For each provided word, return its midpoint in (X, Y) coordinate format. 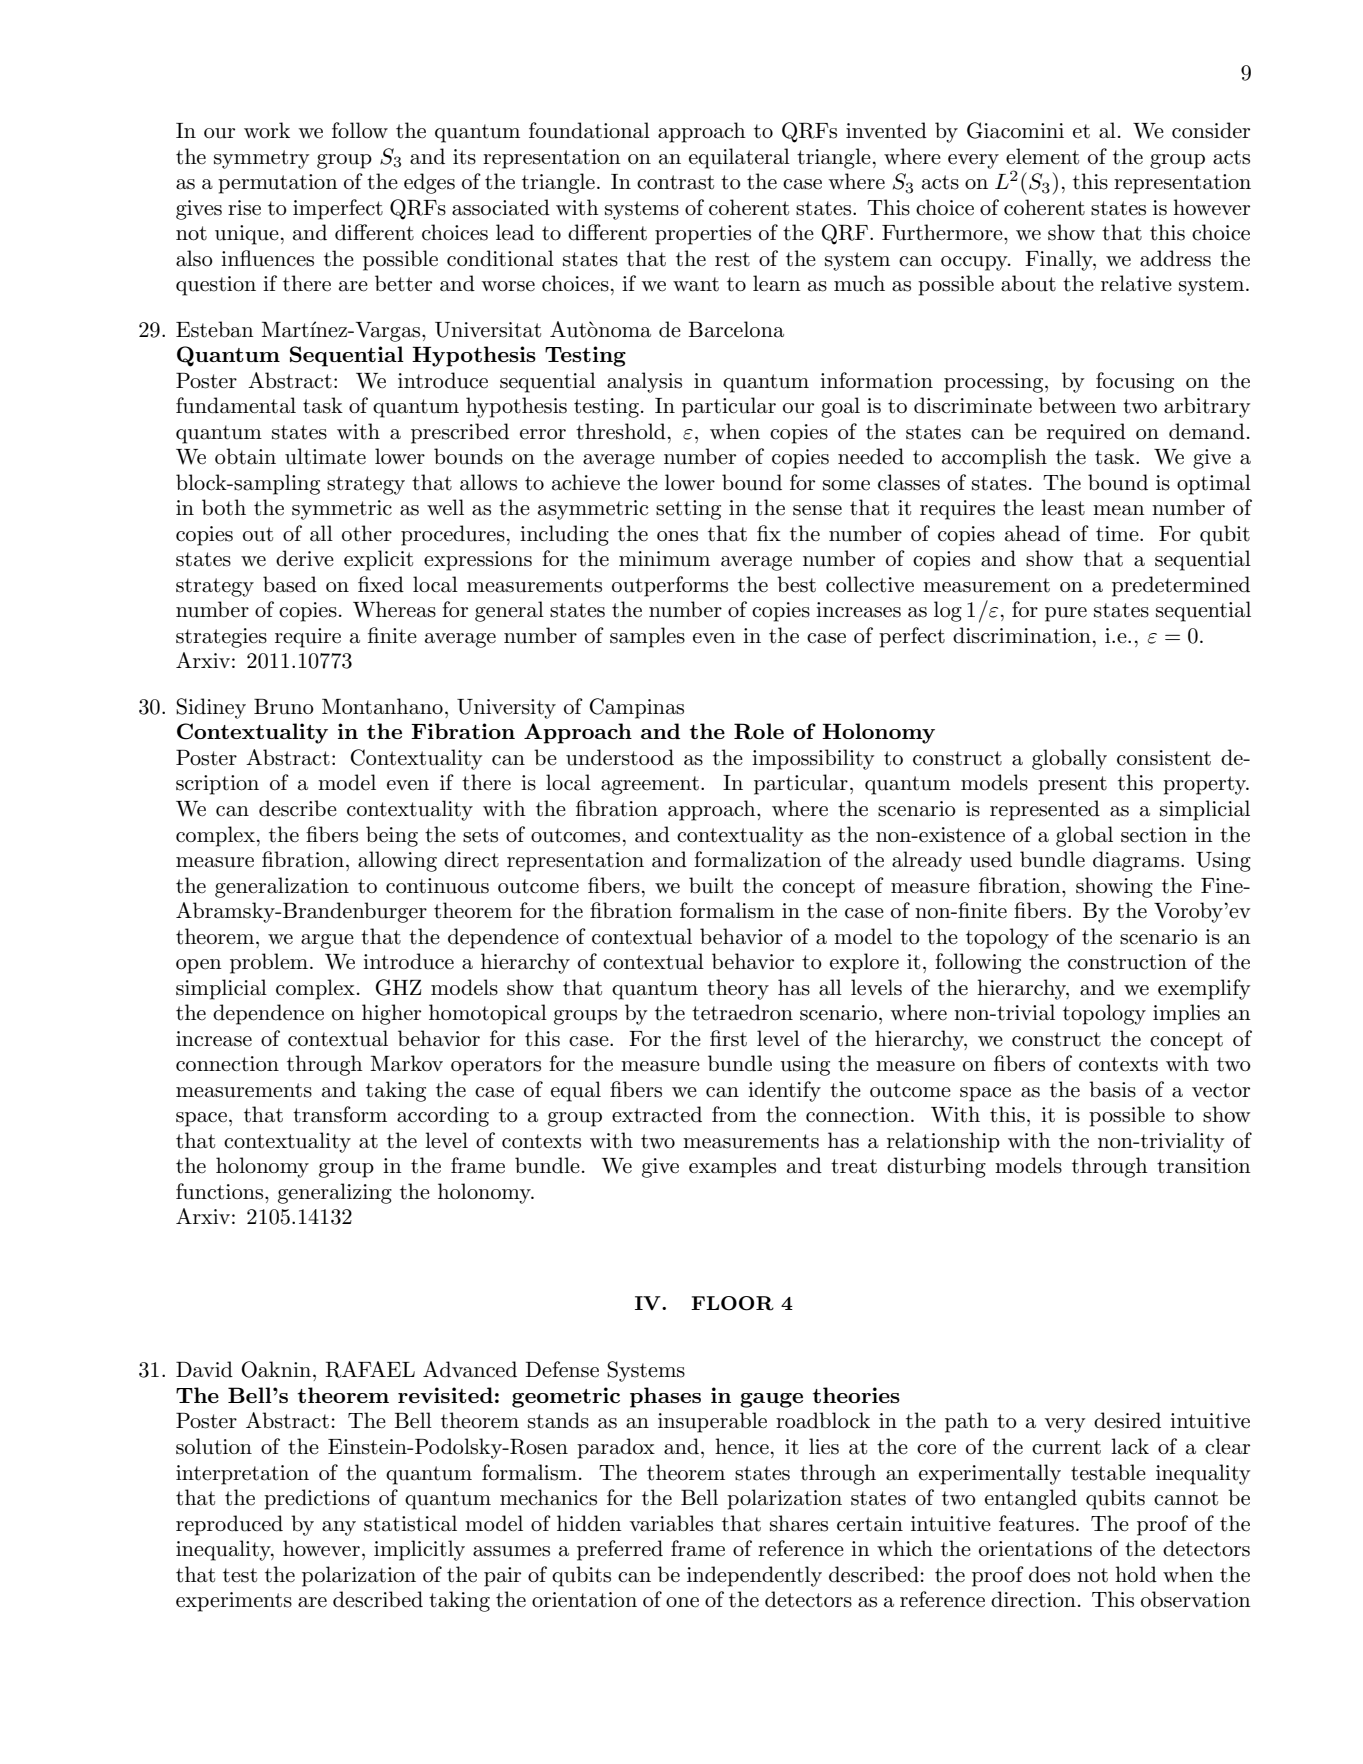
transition (1204, 1166)
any (339, 1528)
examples (732, 1167)
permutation (278, 184)
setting (688, 510)
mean (1119, 510)
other (367, 533)
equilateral (739, 158)
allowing (397, 861)
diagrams (1137, 861)
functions (221, 1191)
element (1042, 156)
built (711, 885)
